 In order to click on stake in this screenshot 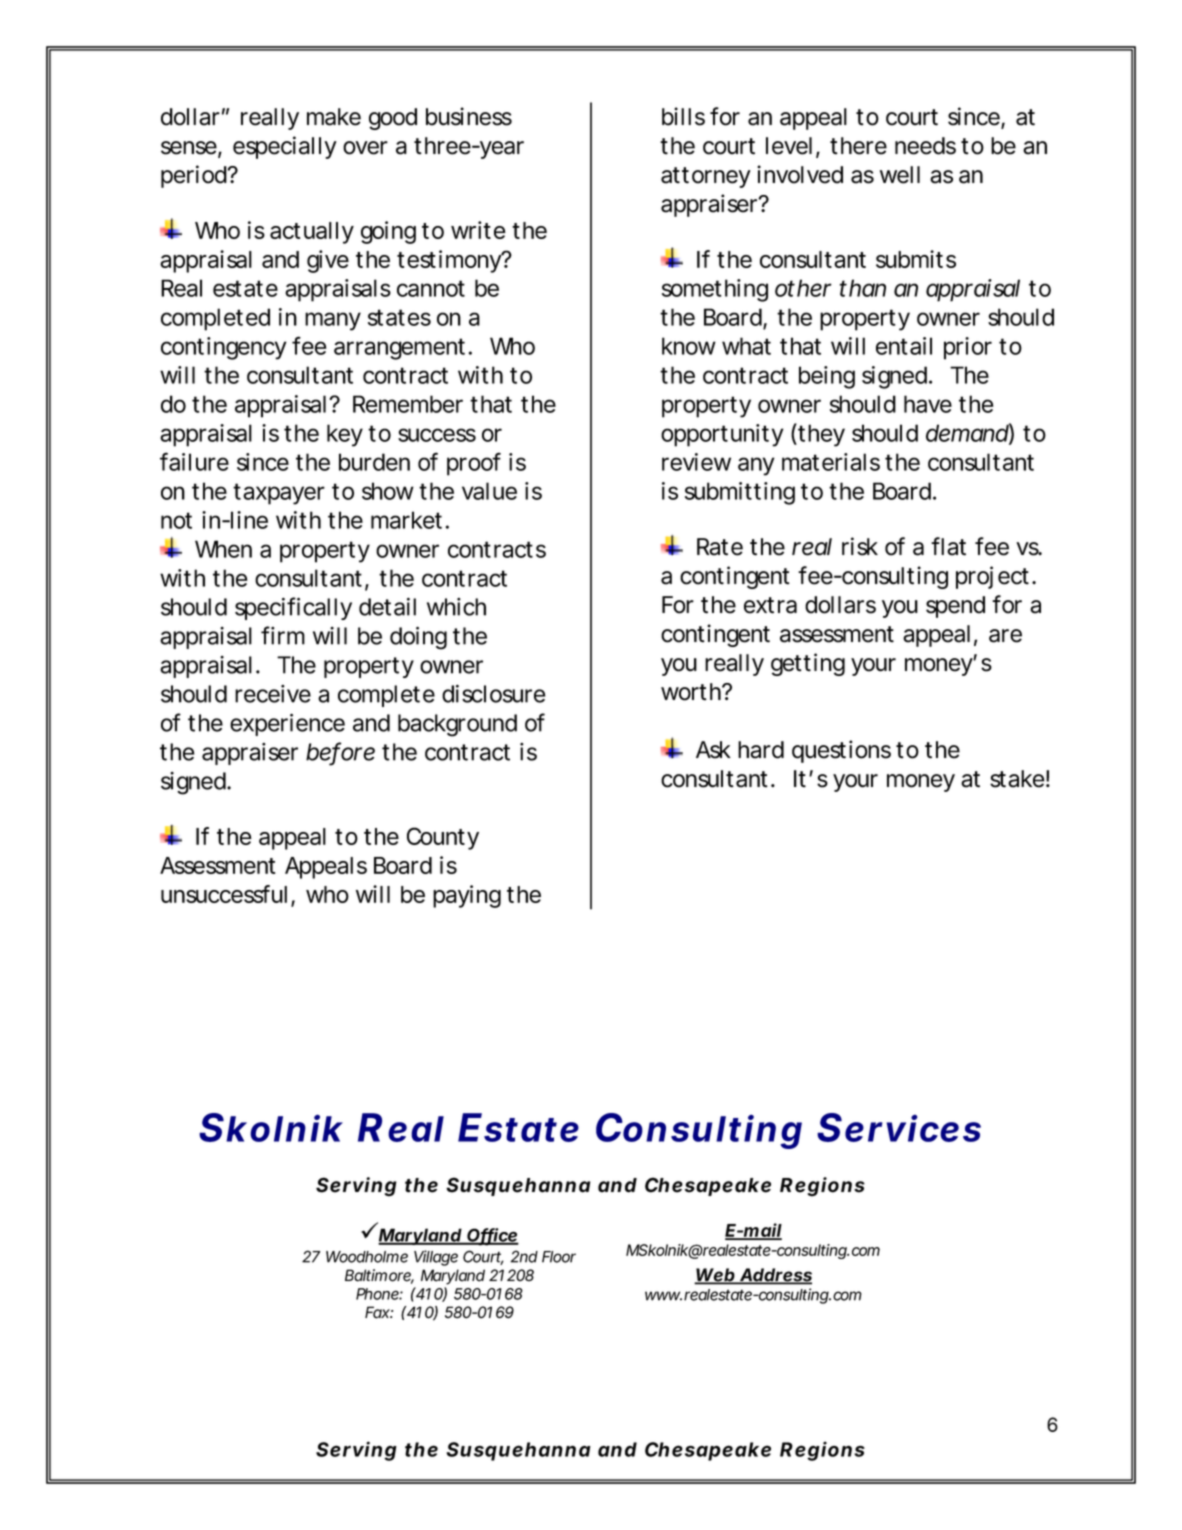, I will do `click(1017, 779)`.
